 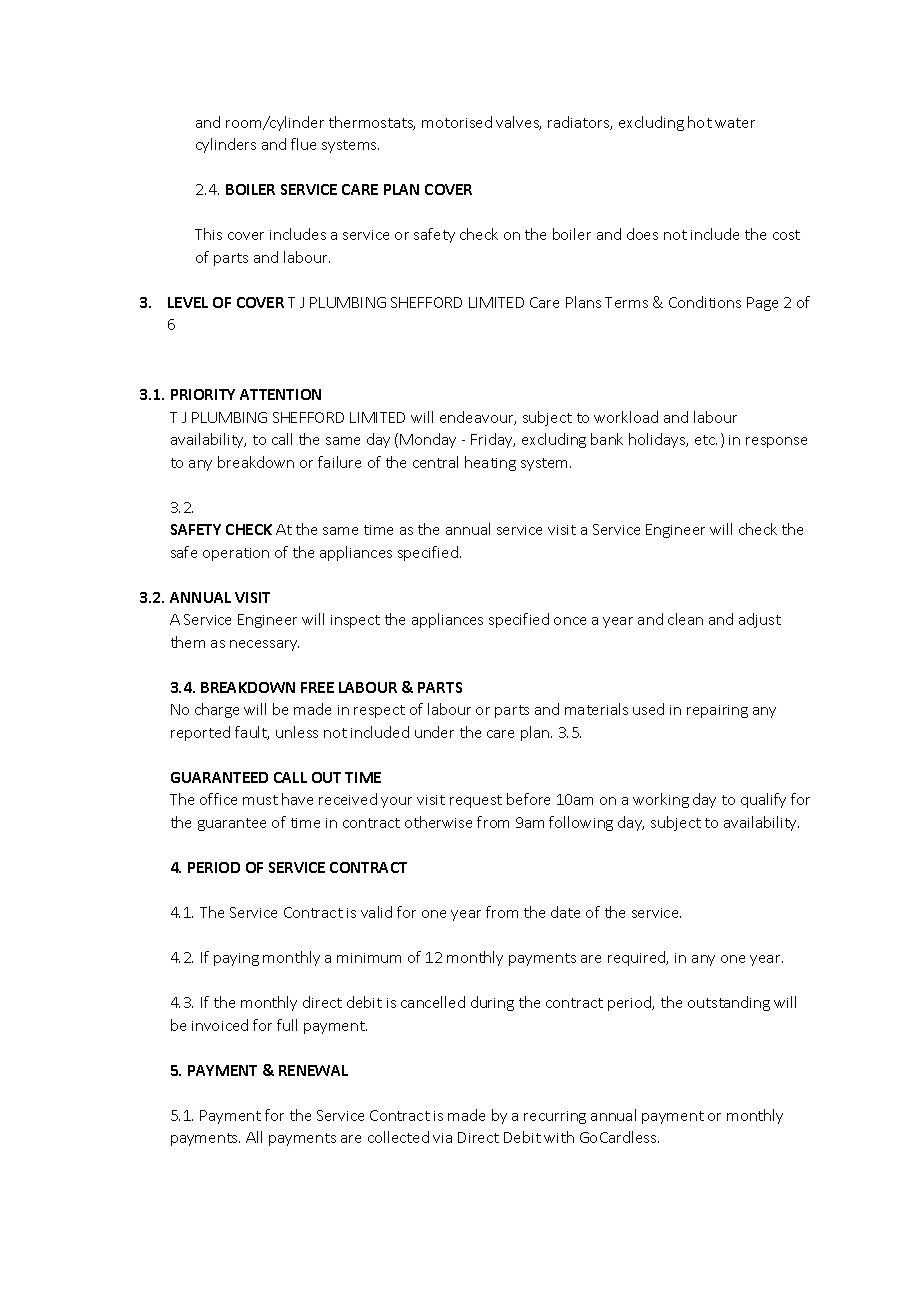 I want to click on RENEWAL, so click(x=313, y=1070).
